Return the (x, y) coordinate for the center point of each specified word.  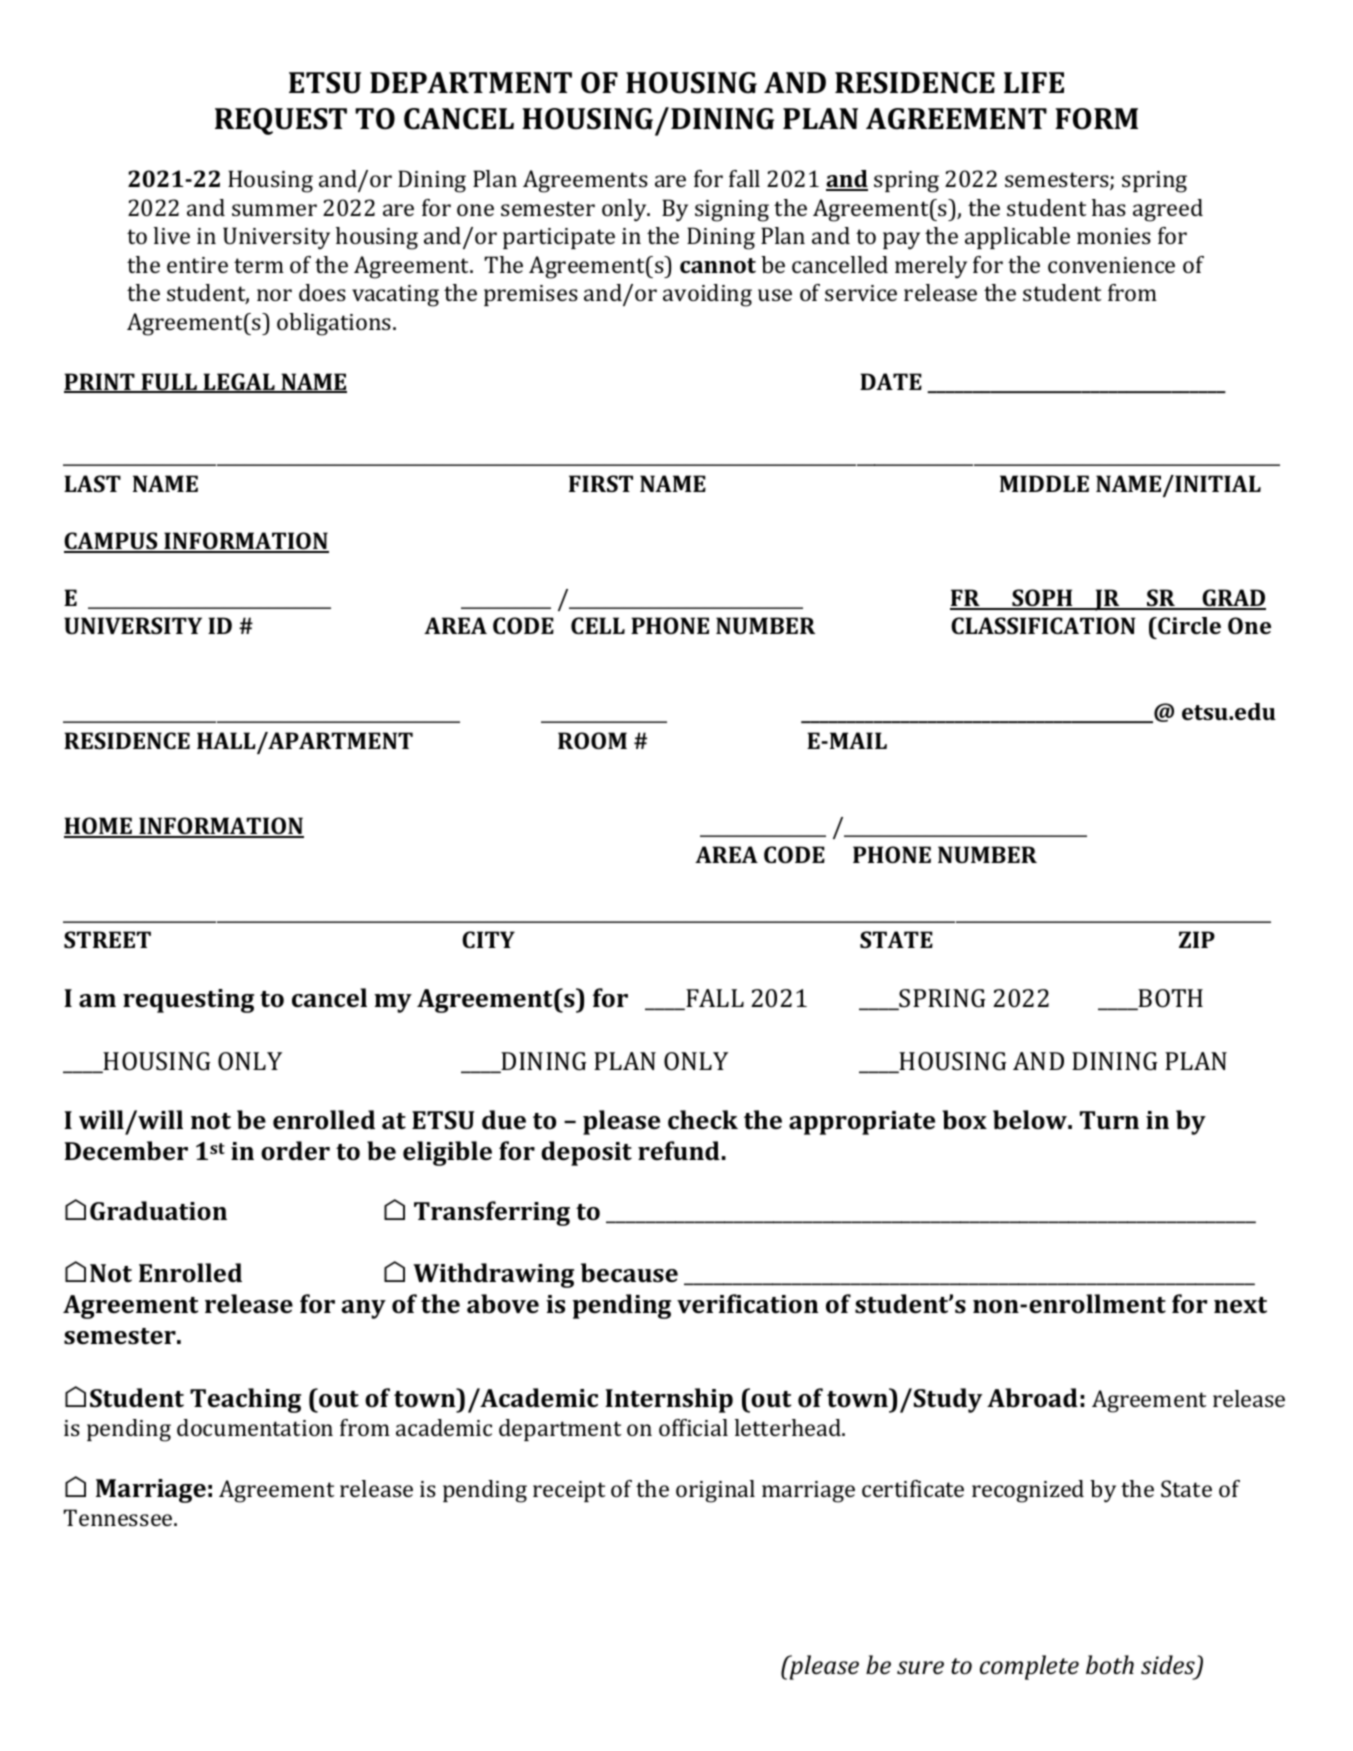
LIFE (1034, 82)
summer (274, 210)
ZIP (1197, 939)
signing (732, 211)
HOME (99, 827)
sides (1169, 1666)
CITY (488, 939)
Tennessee (119, 1517)
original (715, 1491)
